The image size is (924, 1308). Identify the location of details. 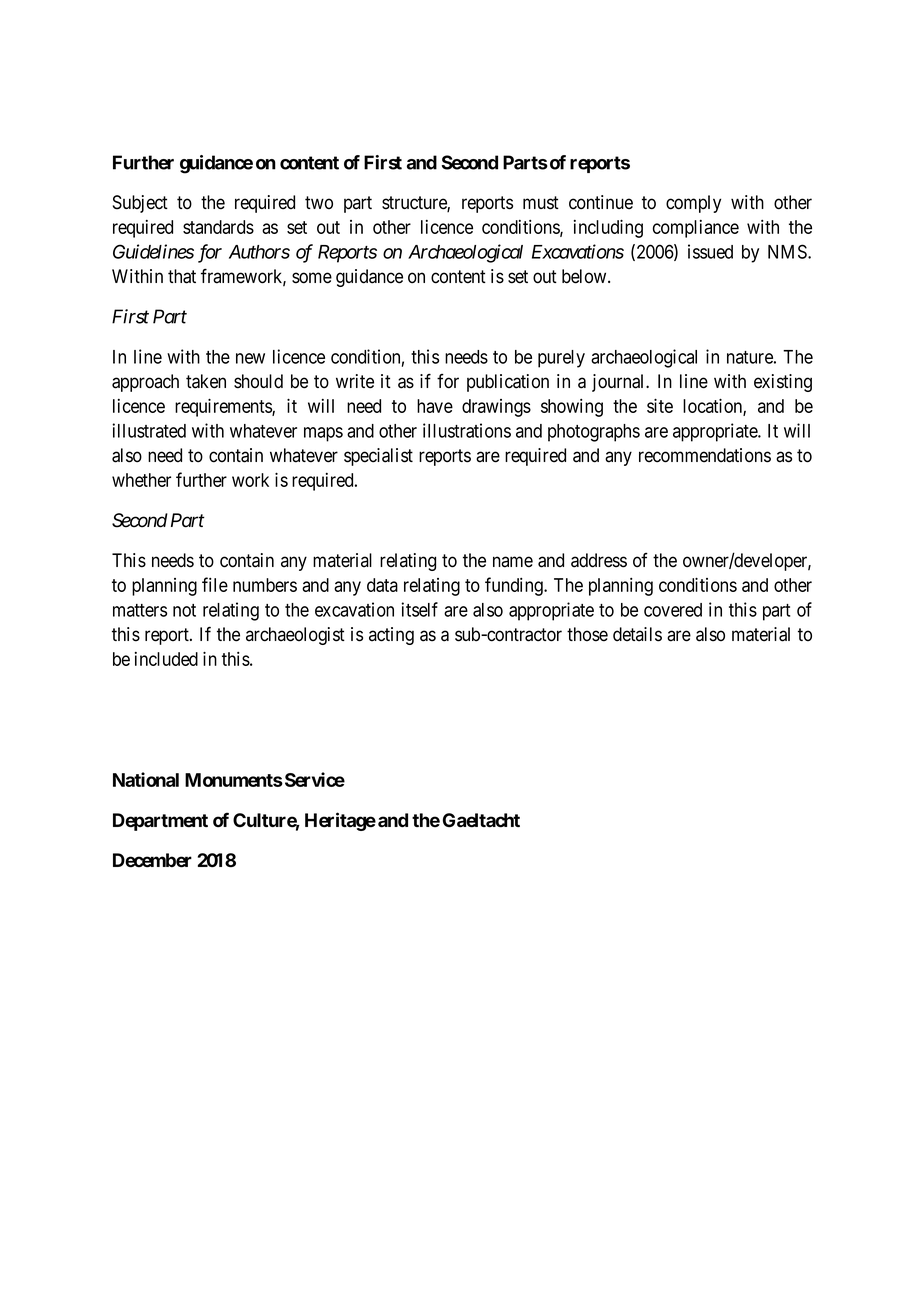
(637, 634).
